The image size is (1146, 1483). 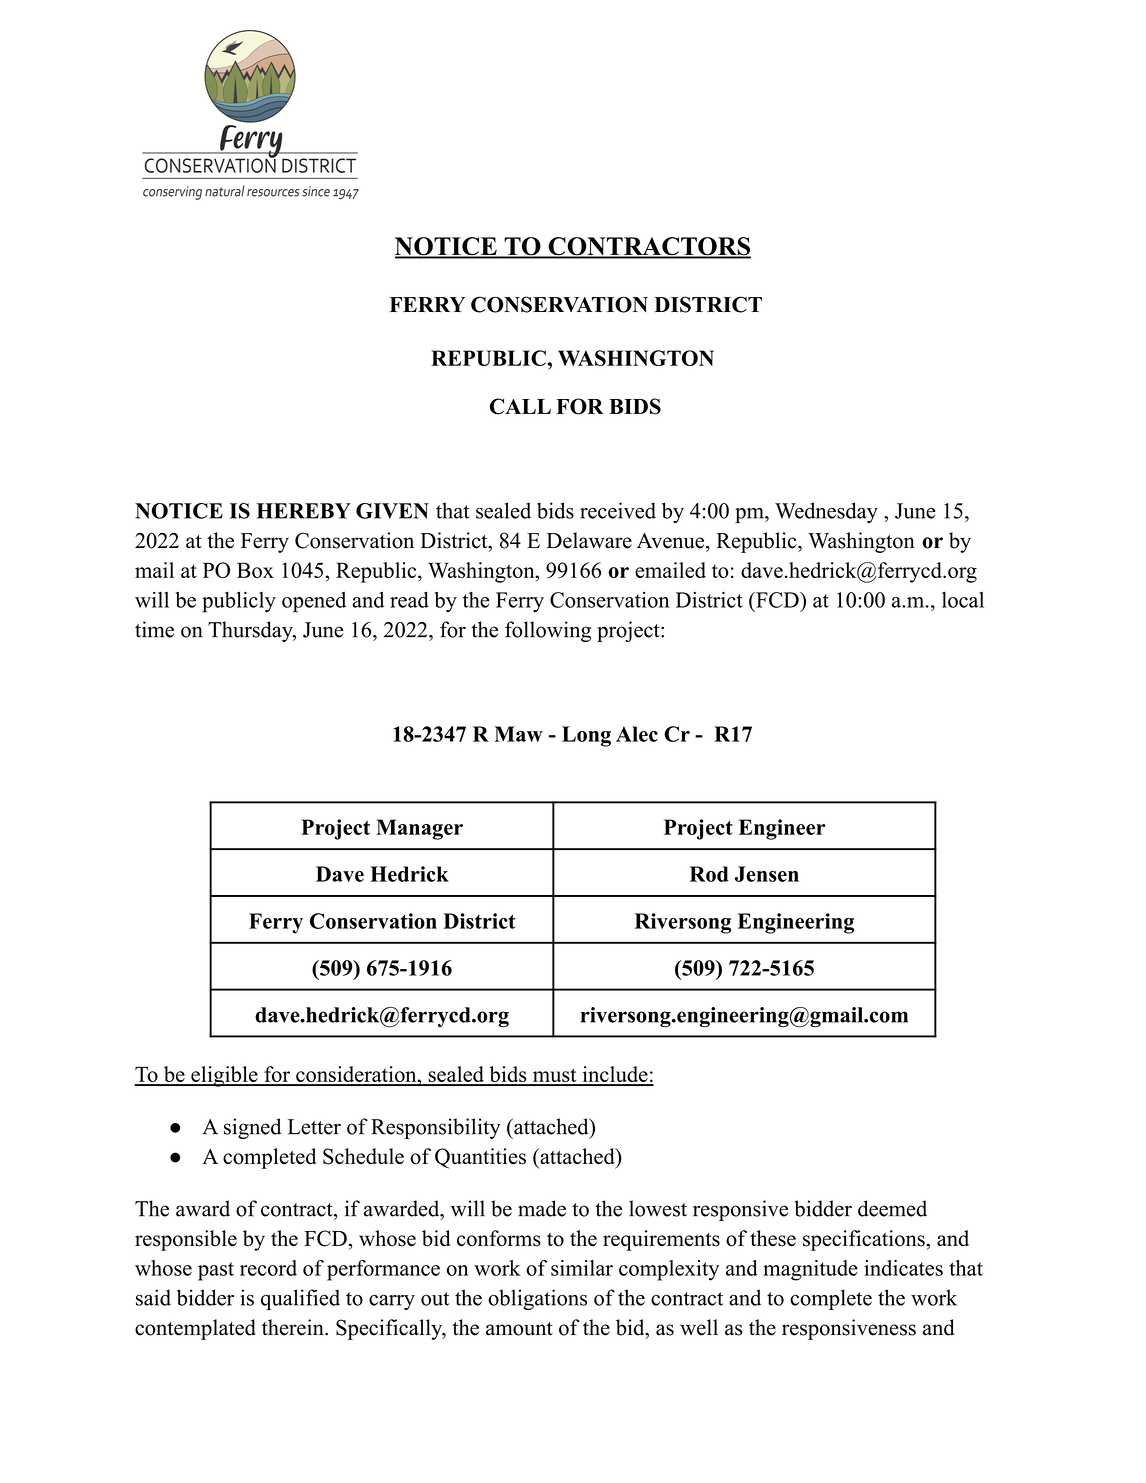 What do you see at coordinates (903, 1268) in the screenshot?
I see `indicates` at bounding box center [903, 1268].
